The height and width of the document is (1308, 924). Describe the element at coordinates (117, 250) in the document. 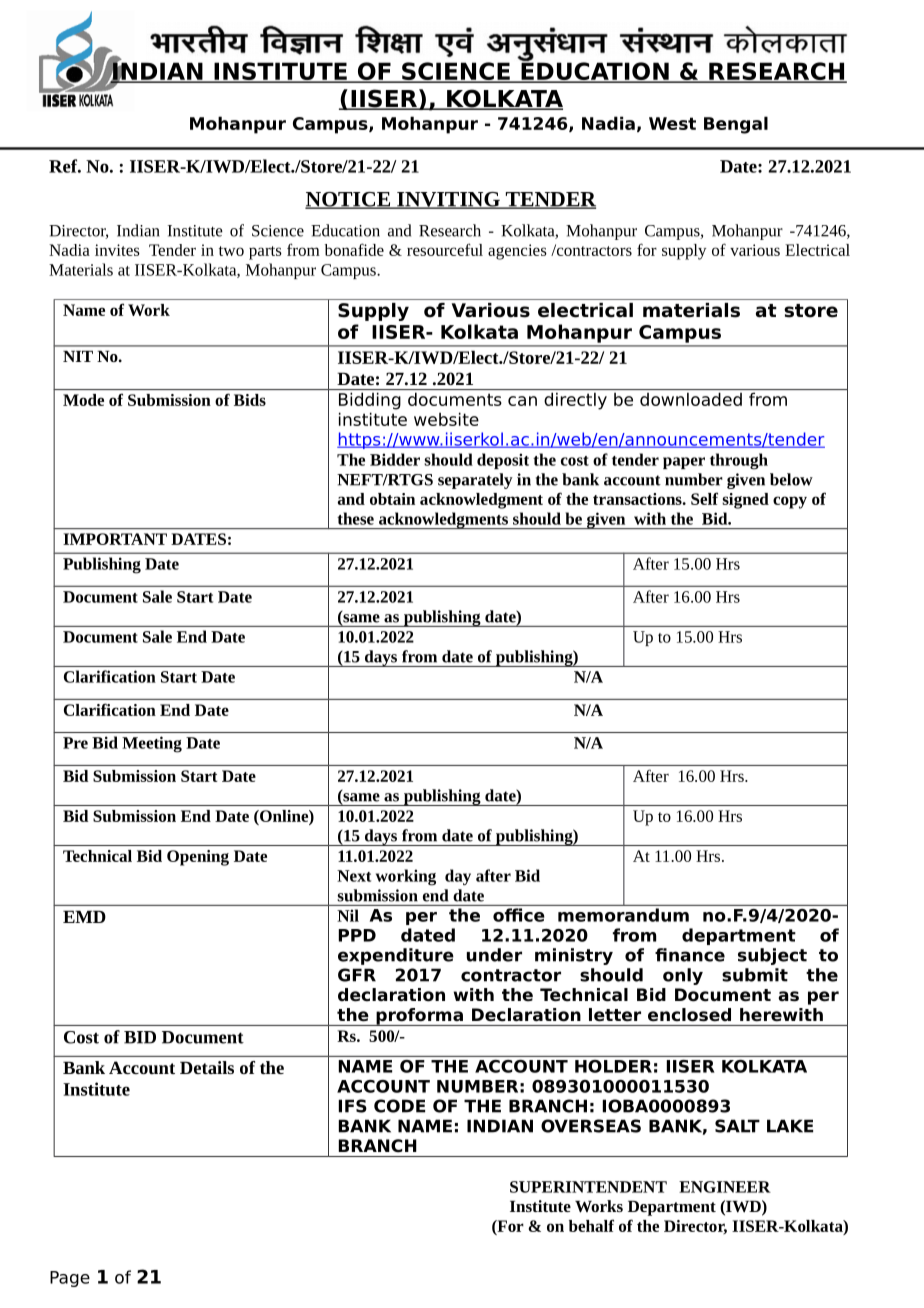

I see `invites` at that location.
